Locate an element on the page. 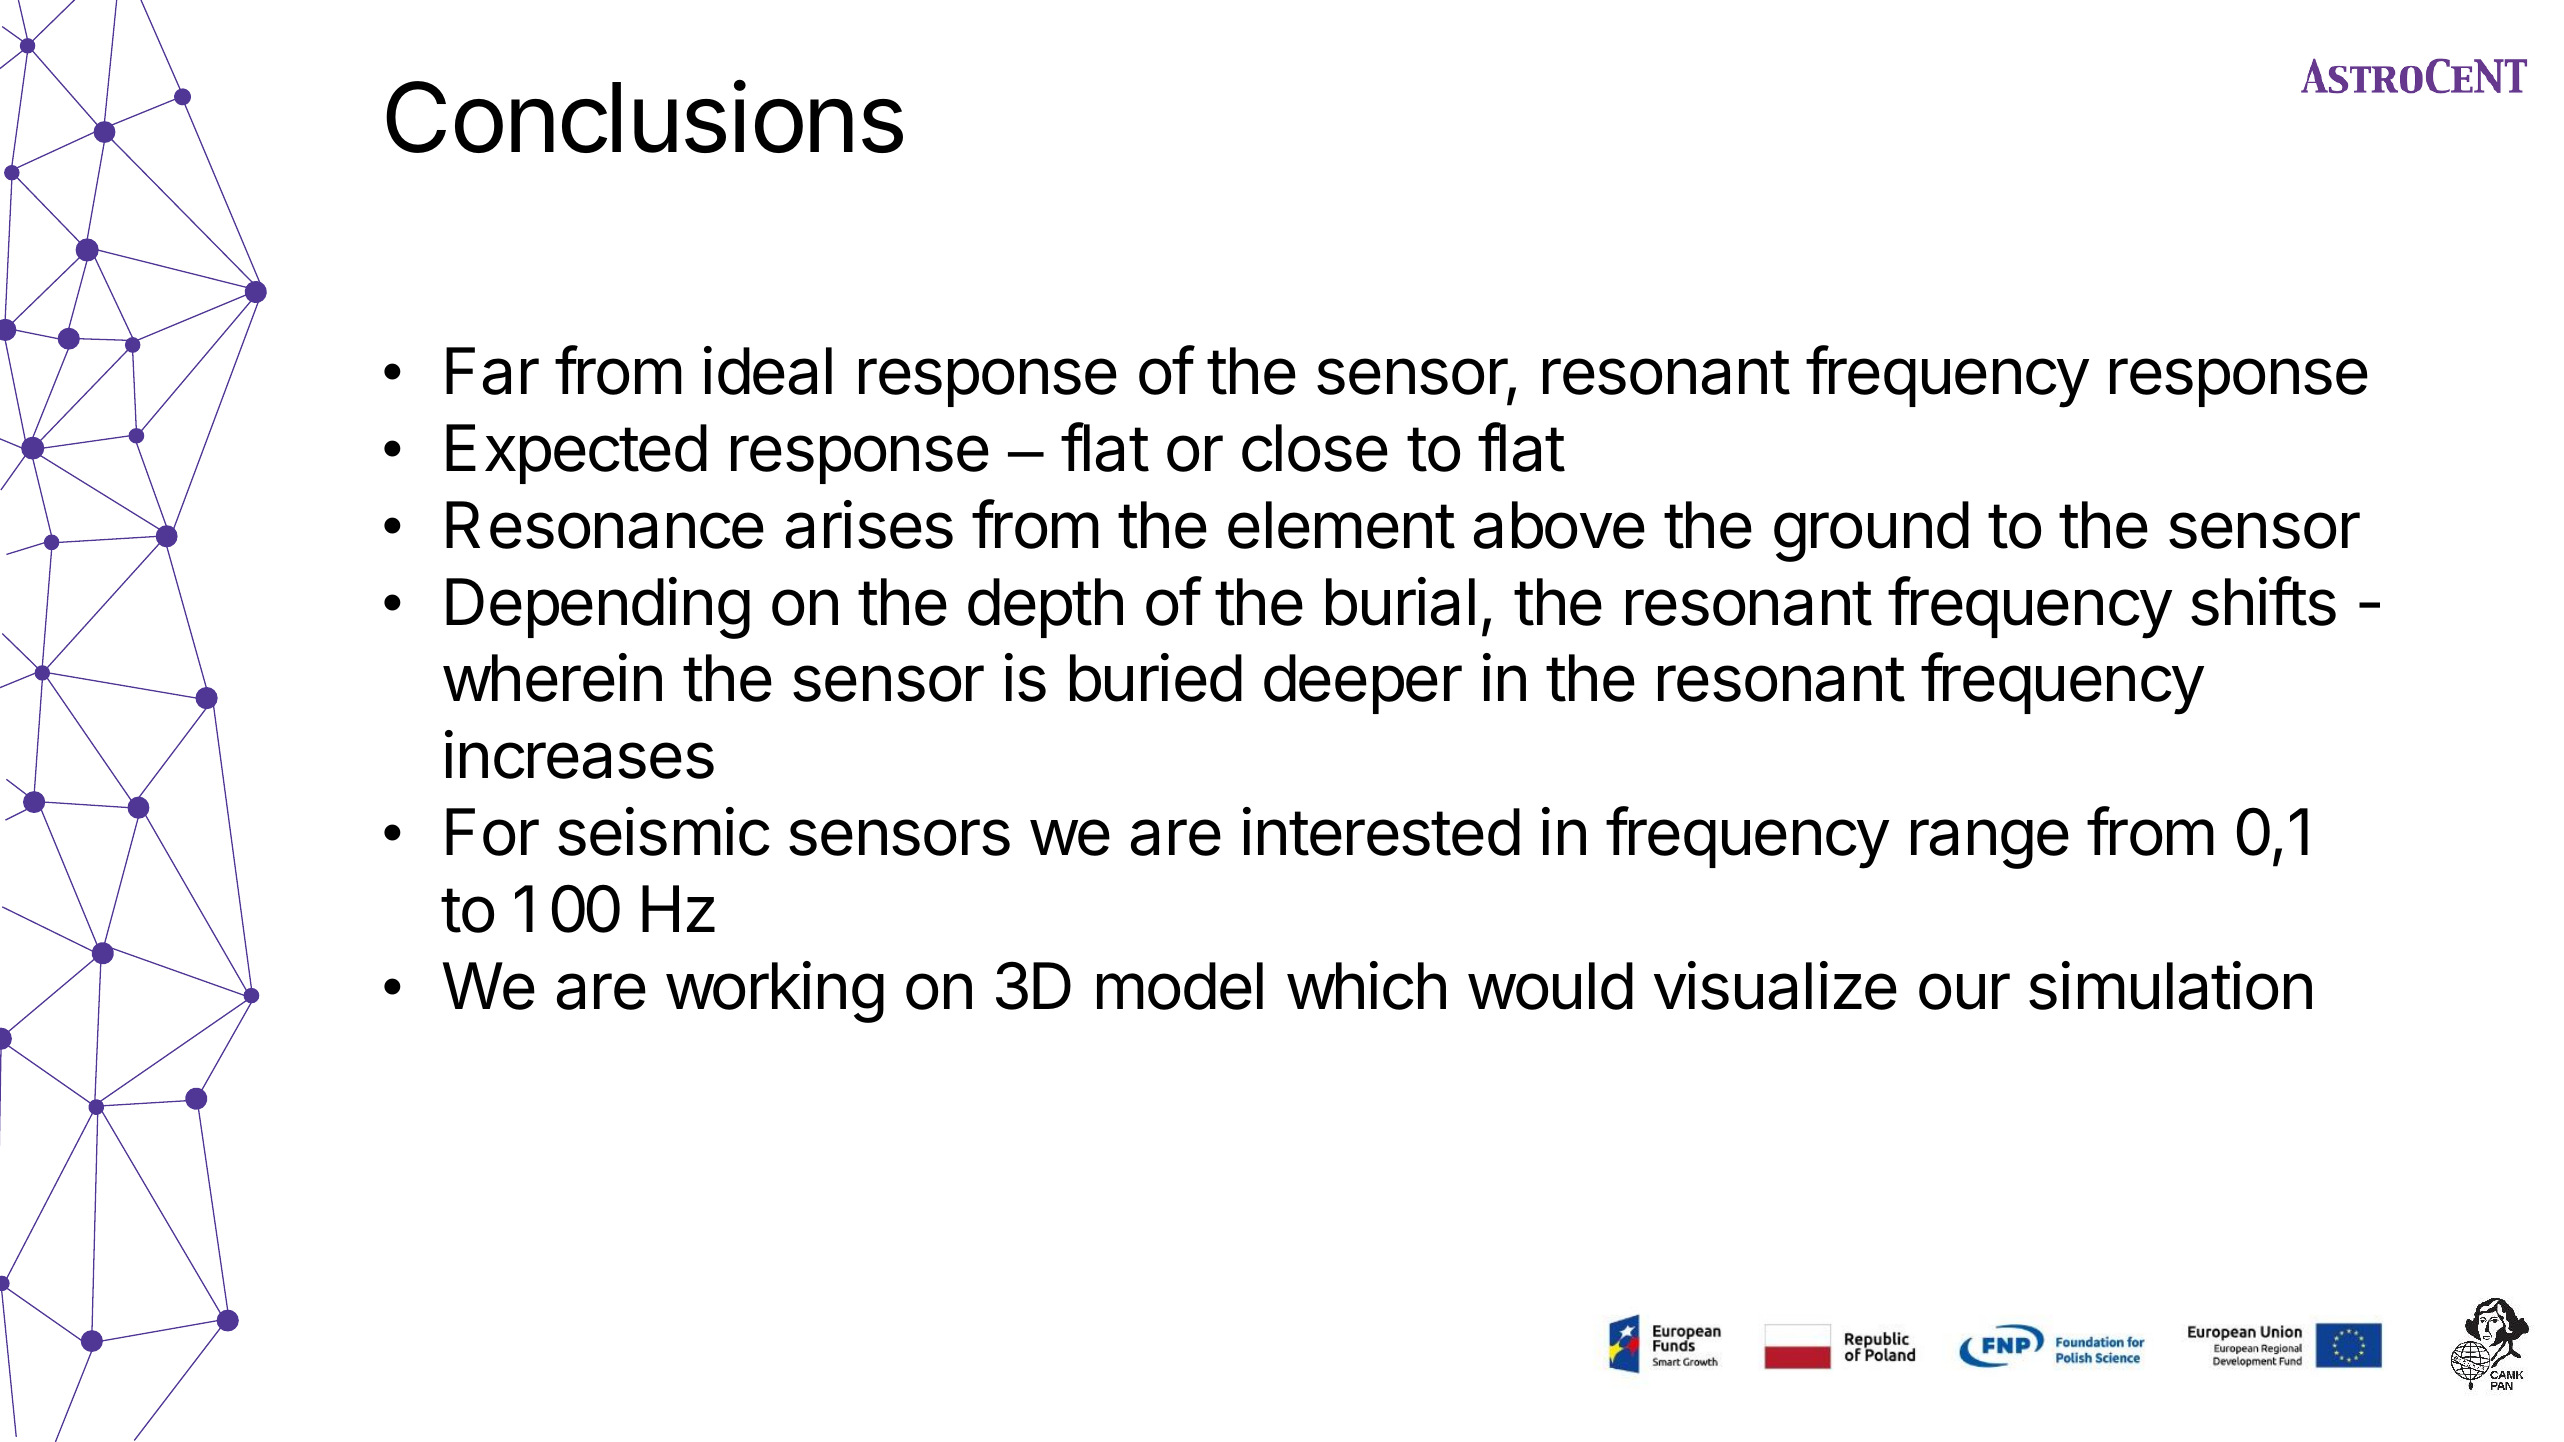 This document has height=1442, width=2564. shifts is located at coordinates (2263, 601).
